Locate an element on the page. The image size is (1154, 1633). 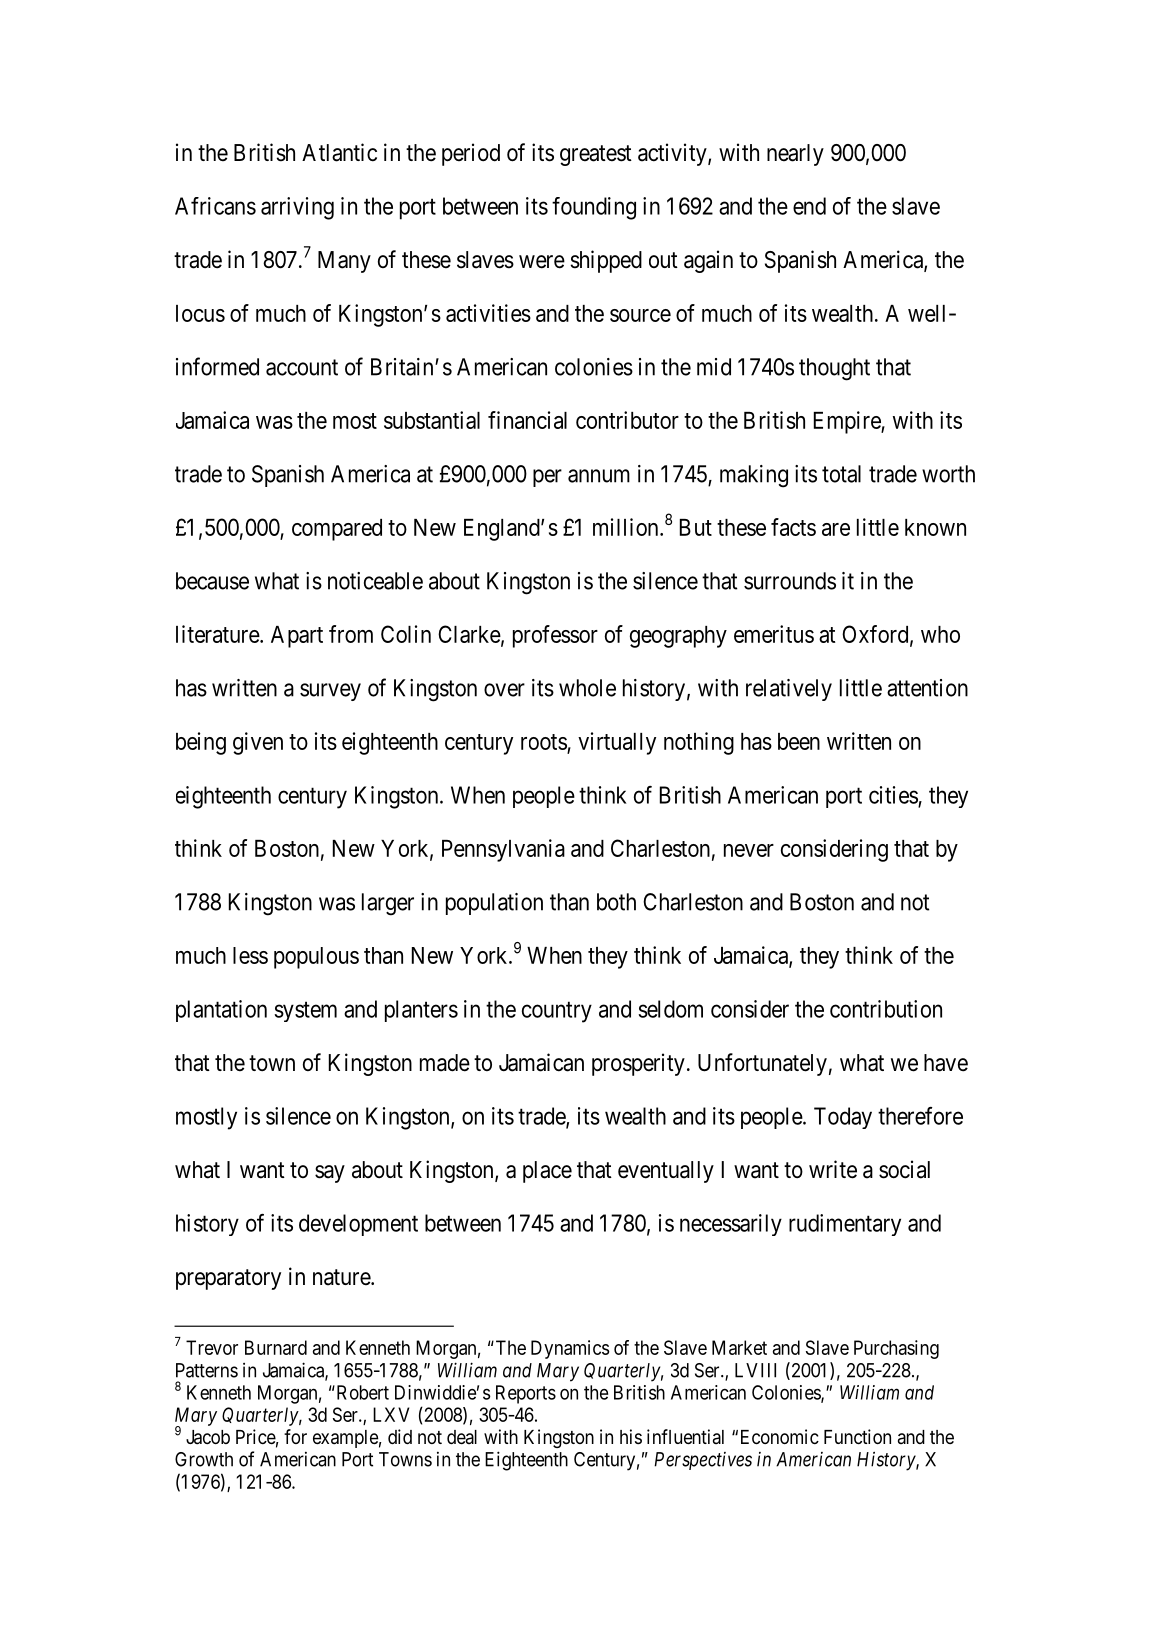
Function is located at coordinates (857, 1436).
